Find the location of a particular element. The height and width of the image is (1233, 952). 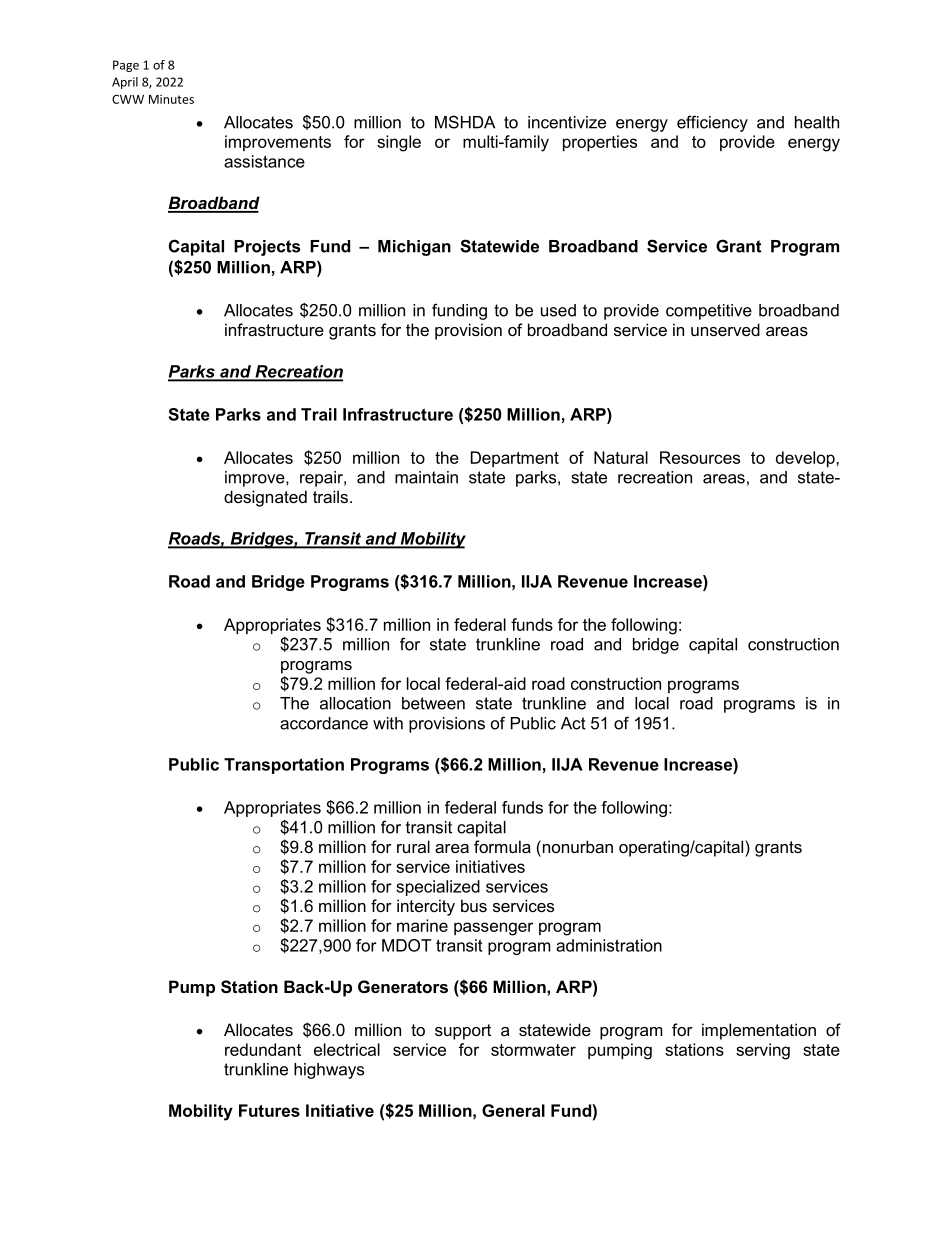

formula is located at coordinates (502, 846).
